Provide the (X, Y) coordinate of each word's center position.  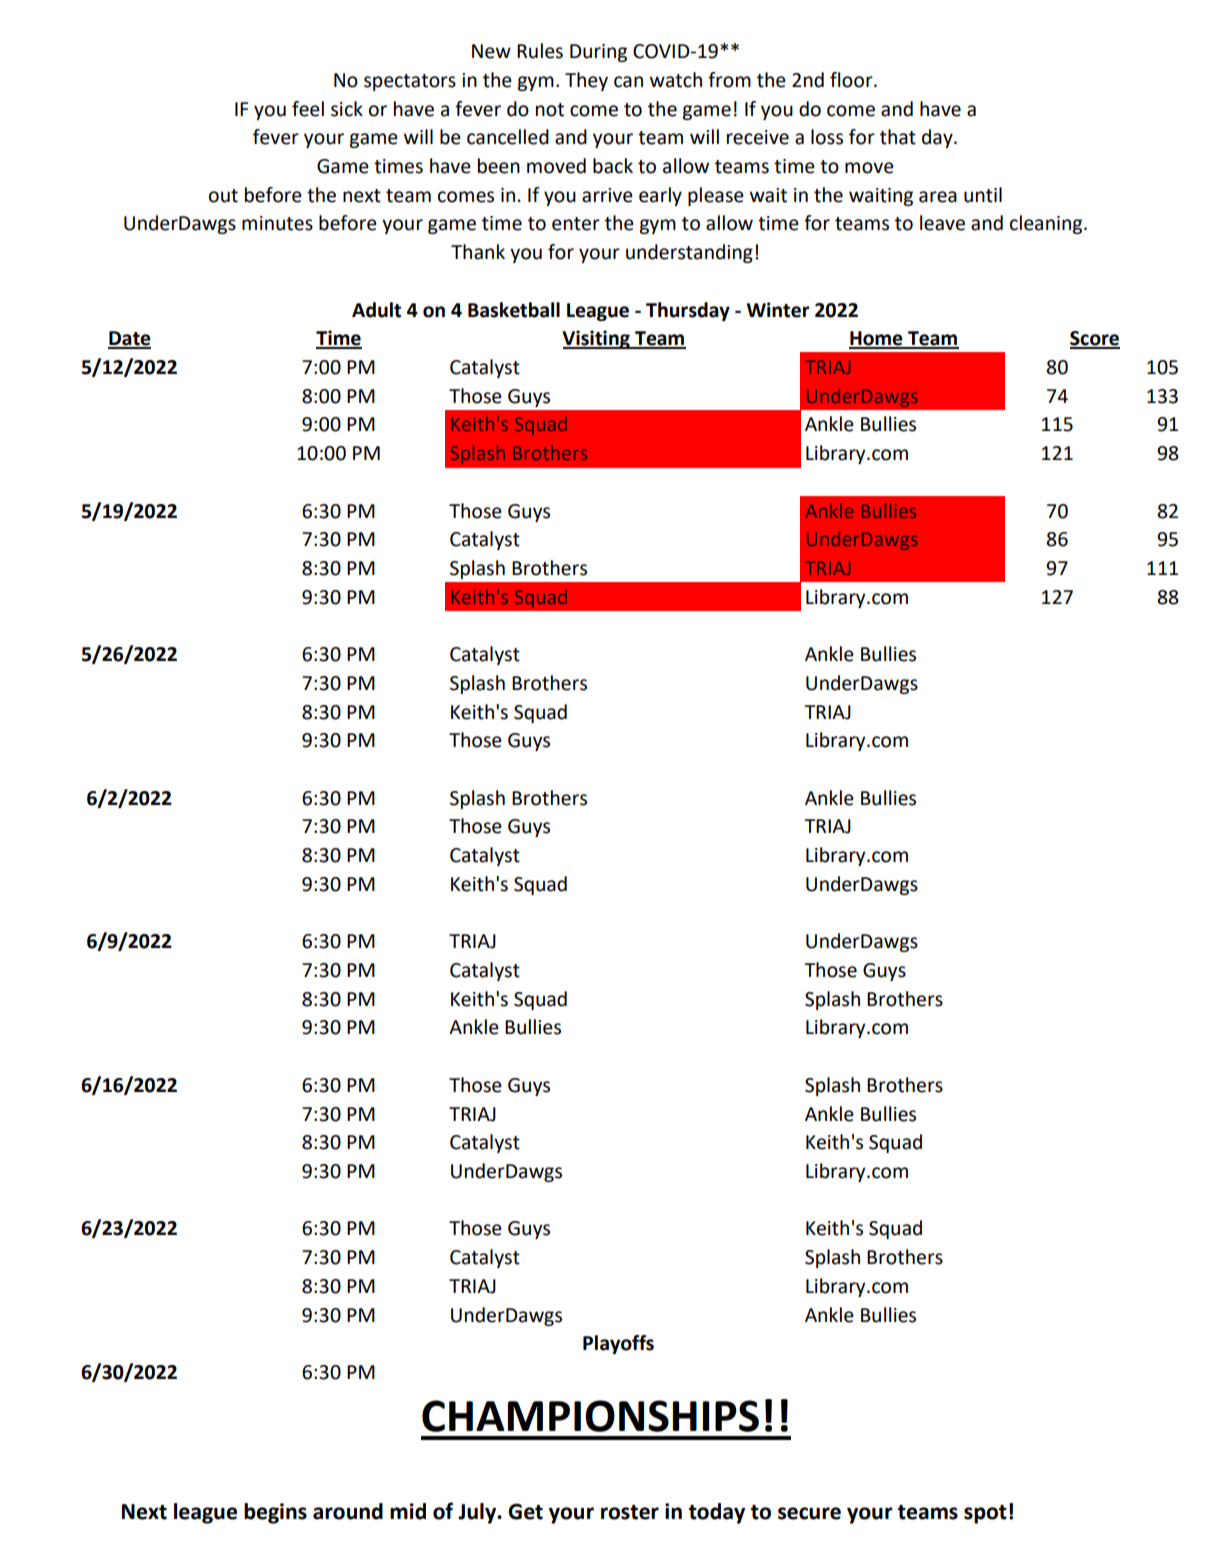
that (898, 137)
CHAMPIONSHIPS (590, 1416)
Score (1095, 339)
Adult (376, 310)
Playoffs (618, 1344)
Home (877, 339)
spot (985, 1514)
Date (129, 339)
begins (275, 1513)
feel (308, 109)
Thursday (688, 311)
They (586, 81)
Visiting (597, 339)
